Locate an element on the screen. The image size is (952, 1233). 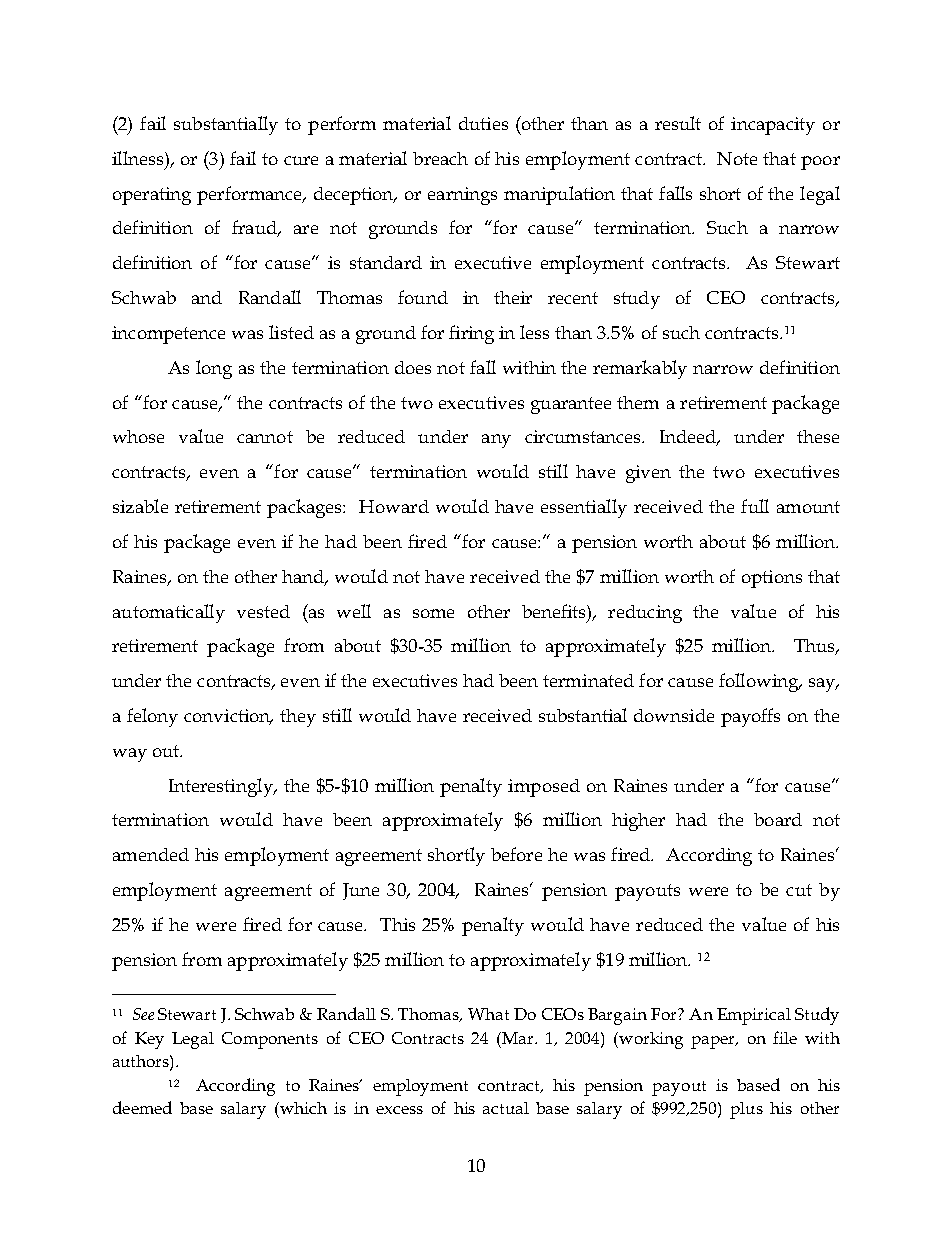
some is located at coordinates (433, 613).
